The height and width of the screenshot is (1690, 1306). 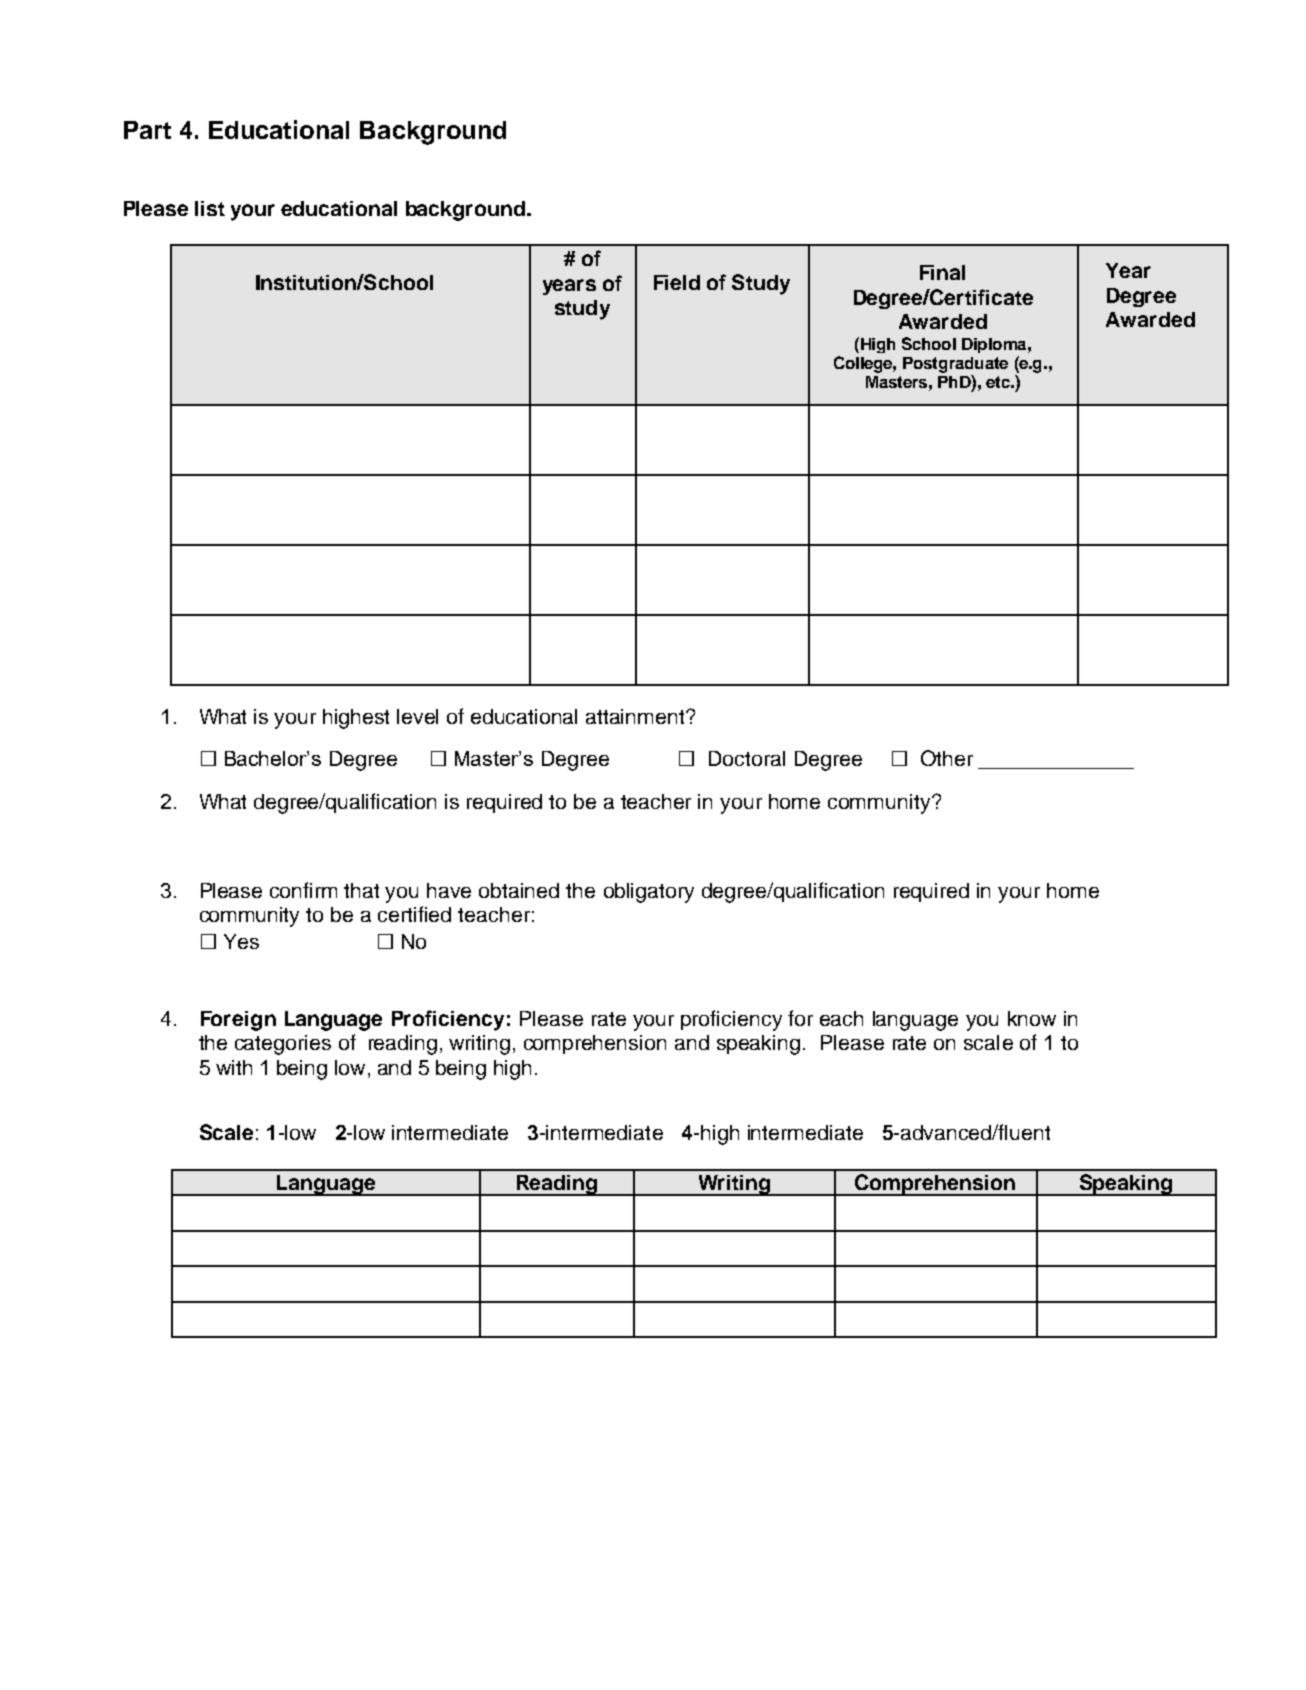 I want to click on Doctoral, so click(x=747, y=758).
